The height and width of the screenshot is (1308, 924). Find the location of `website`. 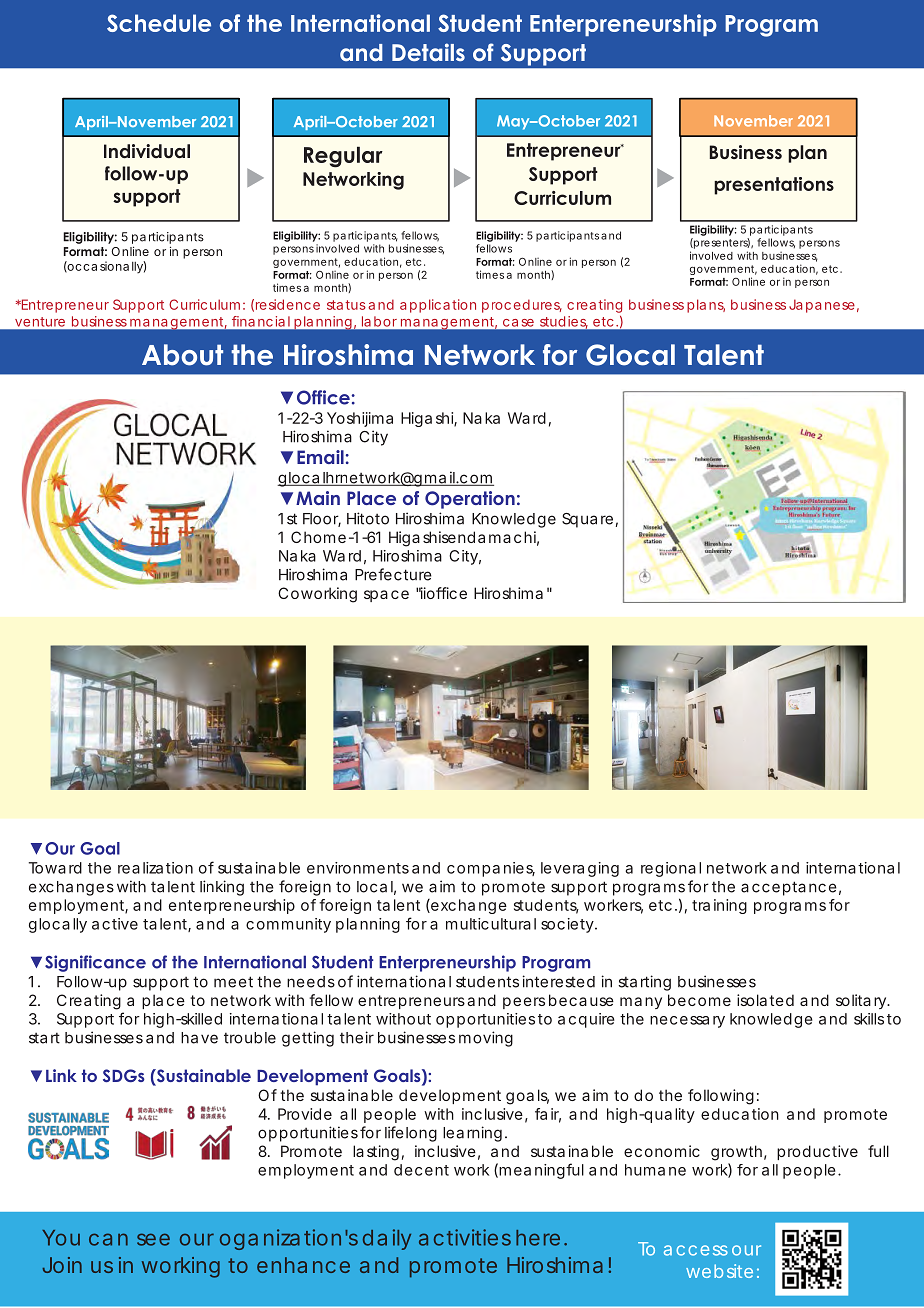

website is located at coordinates (719, 1271).
